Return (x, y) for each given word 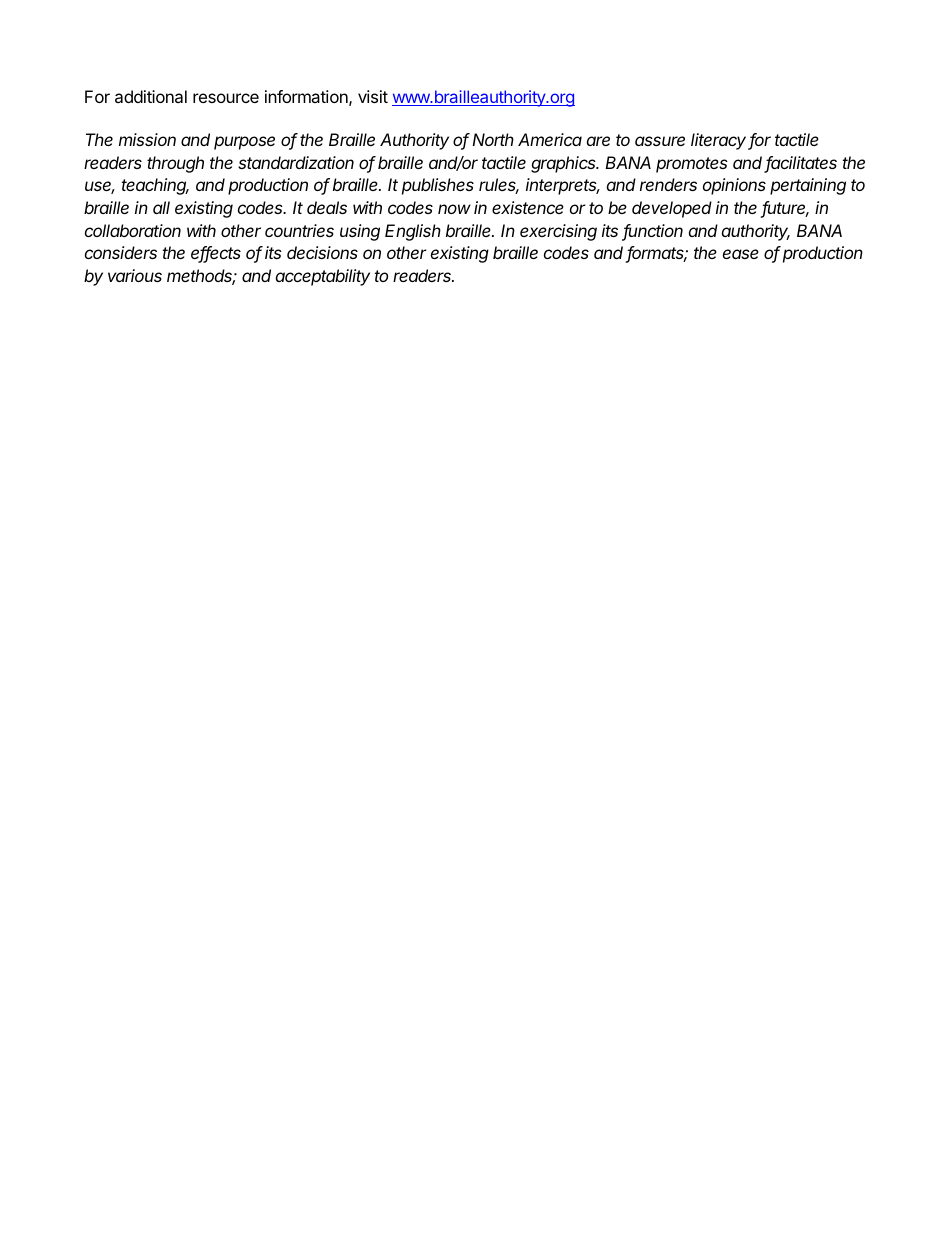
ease (741, 254)
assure (660, 141)
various (135, 275)
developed (672, 209)
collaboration (133, 230)
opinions (734, 186)
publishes (438, 186)
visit (373, 96)
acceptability (323, 277)
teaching (155, 186)
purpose (244, 143)
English (413, 232)
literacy (720, 141)
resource (226, 98)
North (493, 139)
